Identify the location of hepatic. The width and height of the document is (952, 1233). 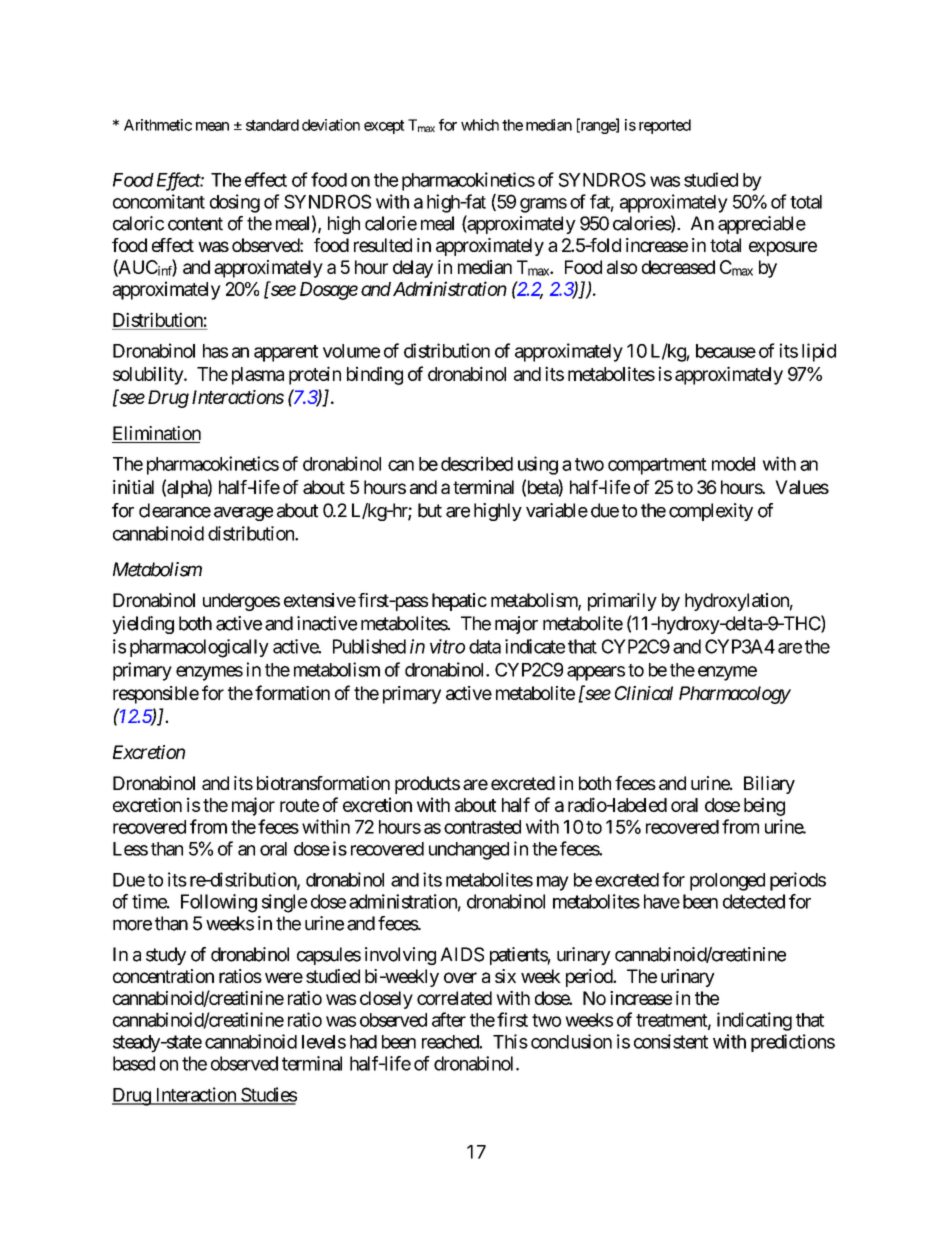
(459, 602).
